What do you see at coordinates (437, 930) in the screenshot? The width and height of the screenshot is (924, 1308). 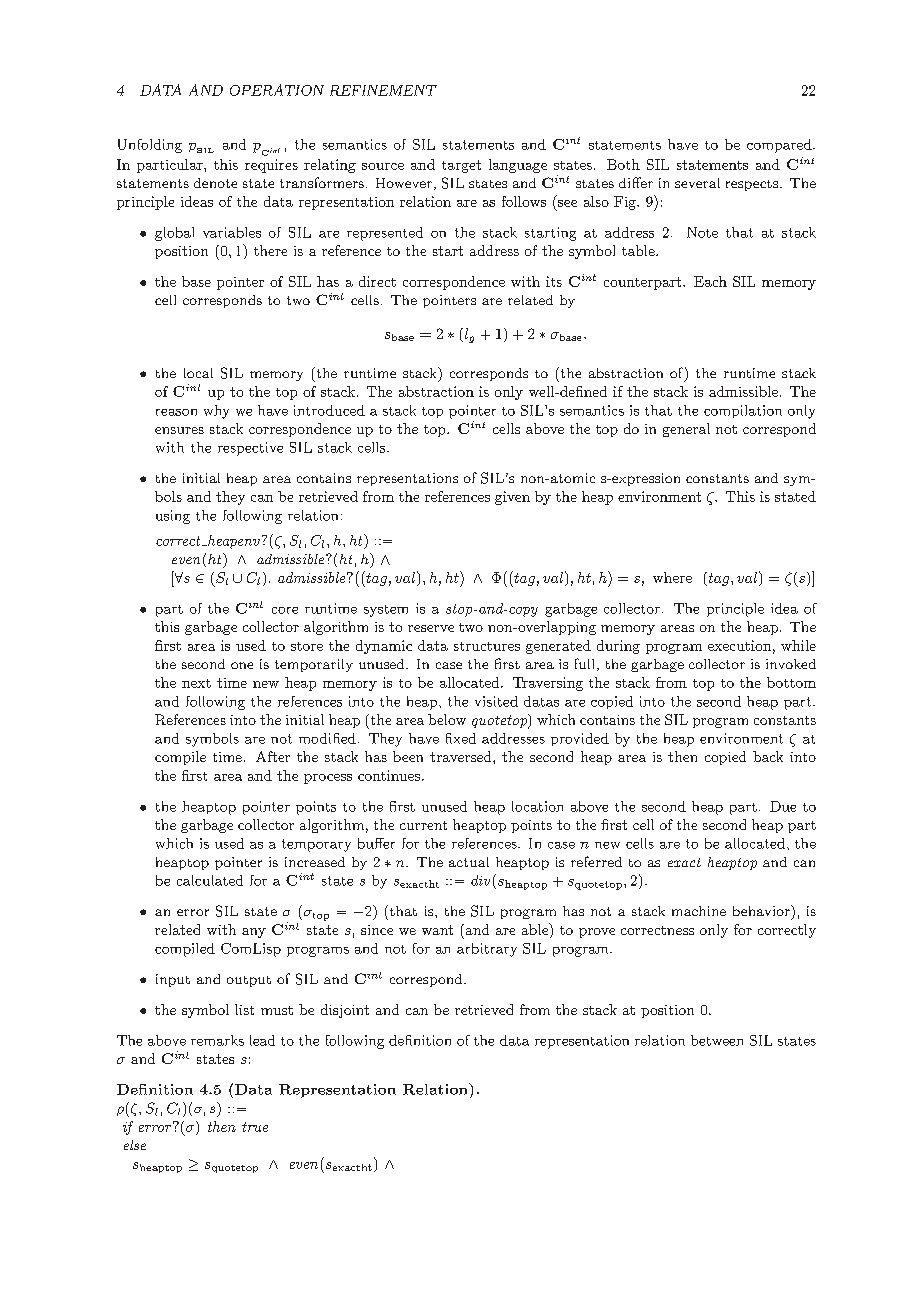 I see `want` at bounding box center [437, 930].
